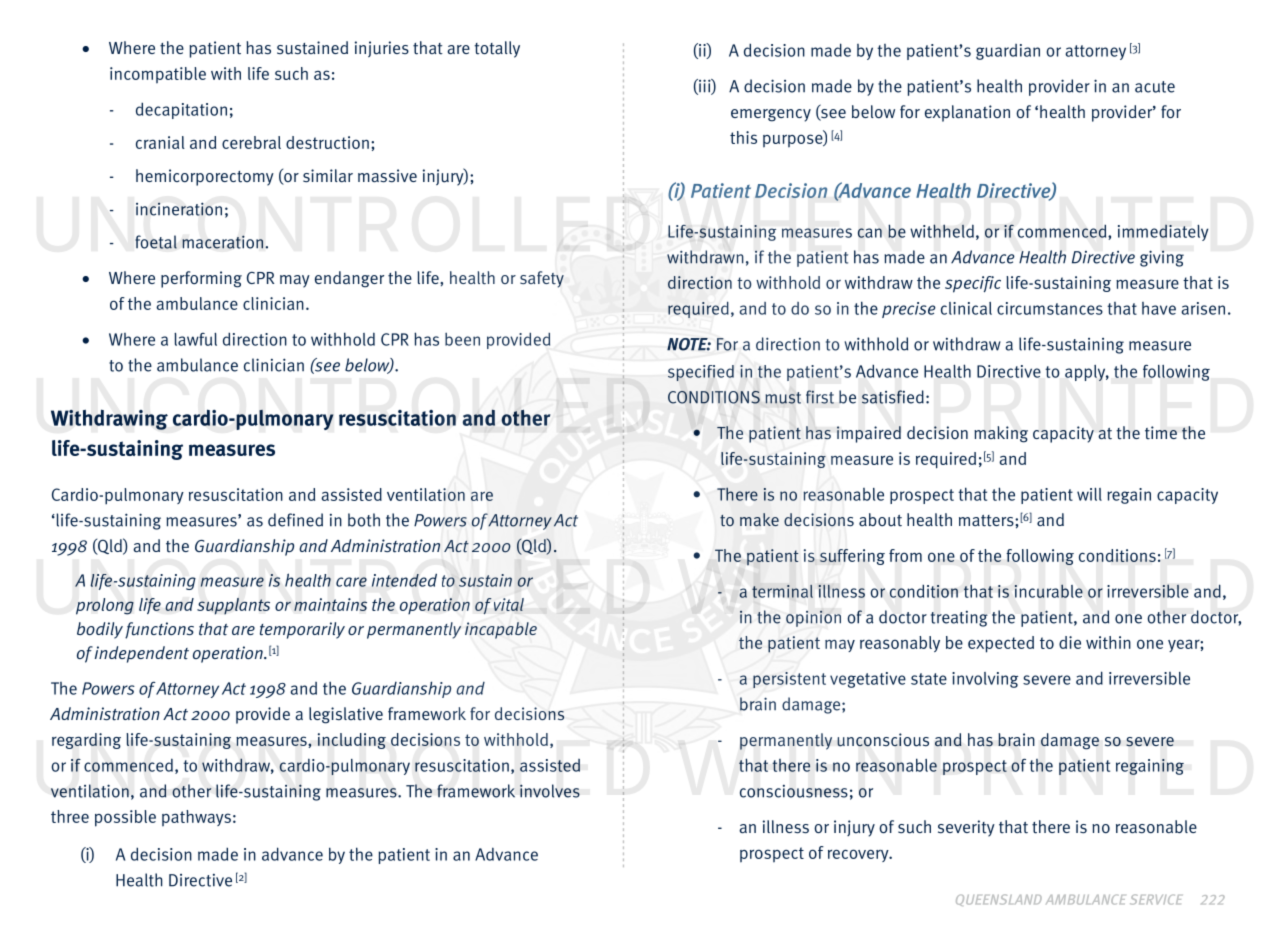 Image resolution: width=1288 pixels, height=941 pixels. I want to click on pathways, so click(196, 818).
